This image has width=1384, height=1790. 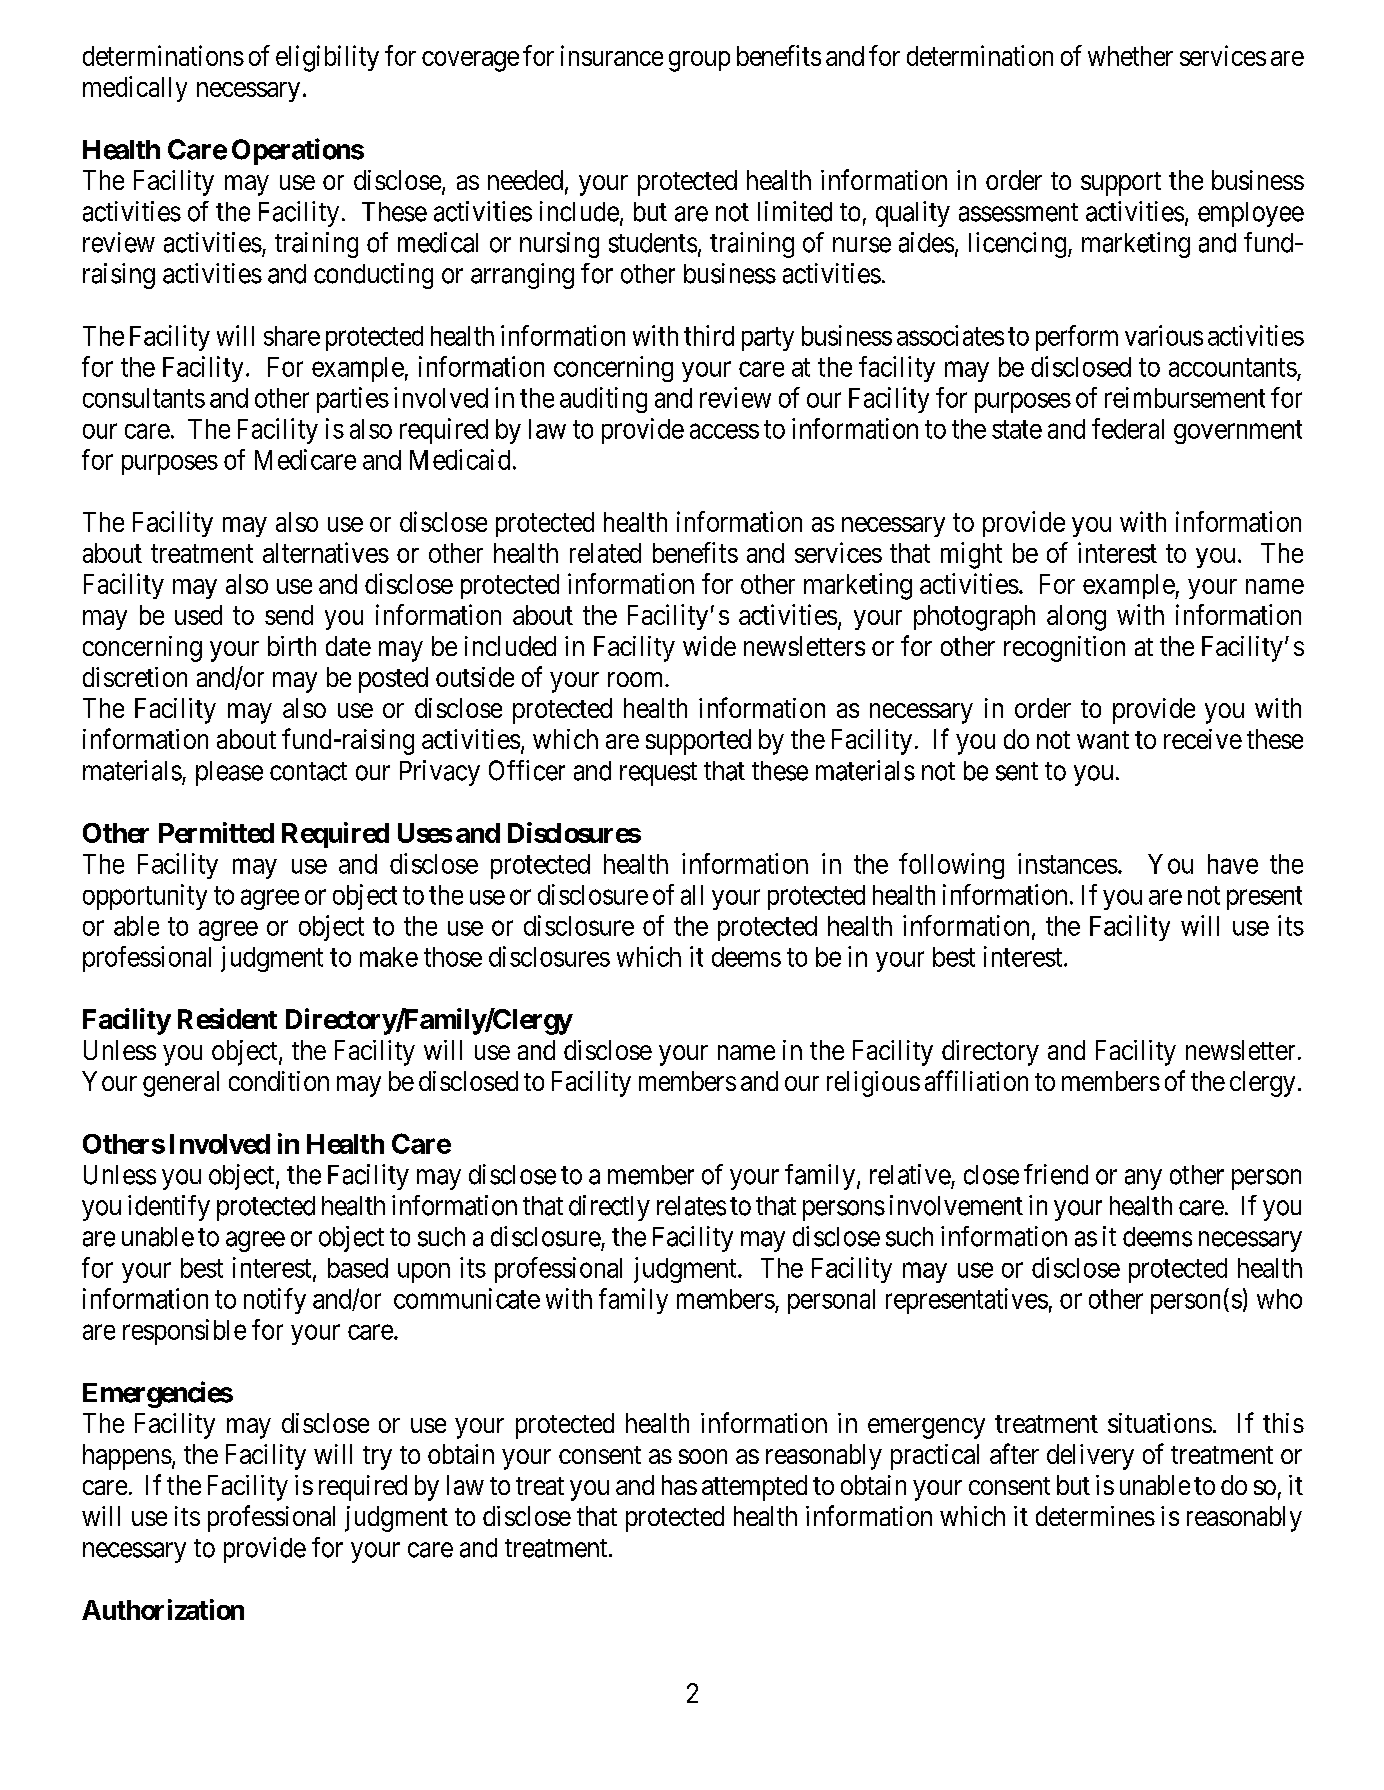 I want to click on send, so click(x=289, y=615).
